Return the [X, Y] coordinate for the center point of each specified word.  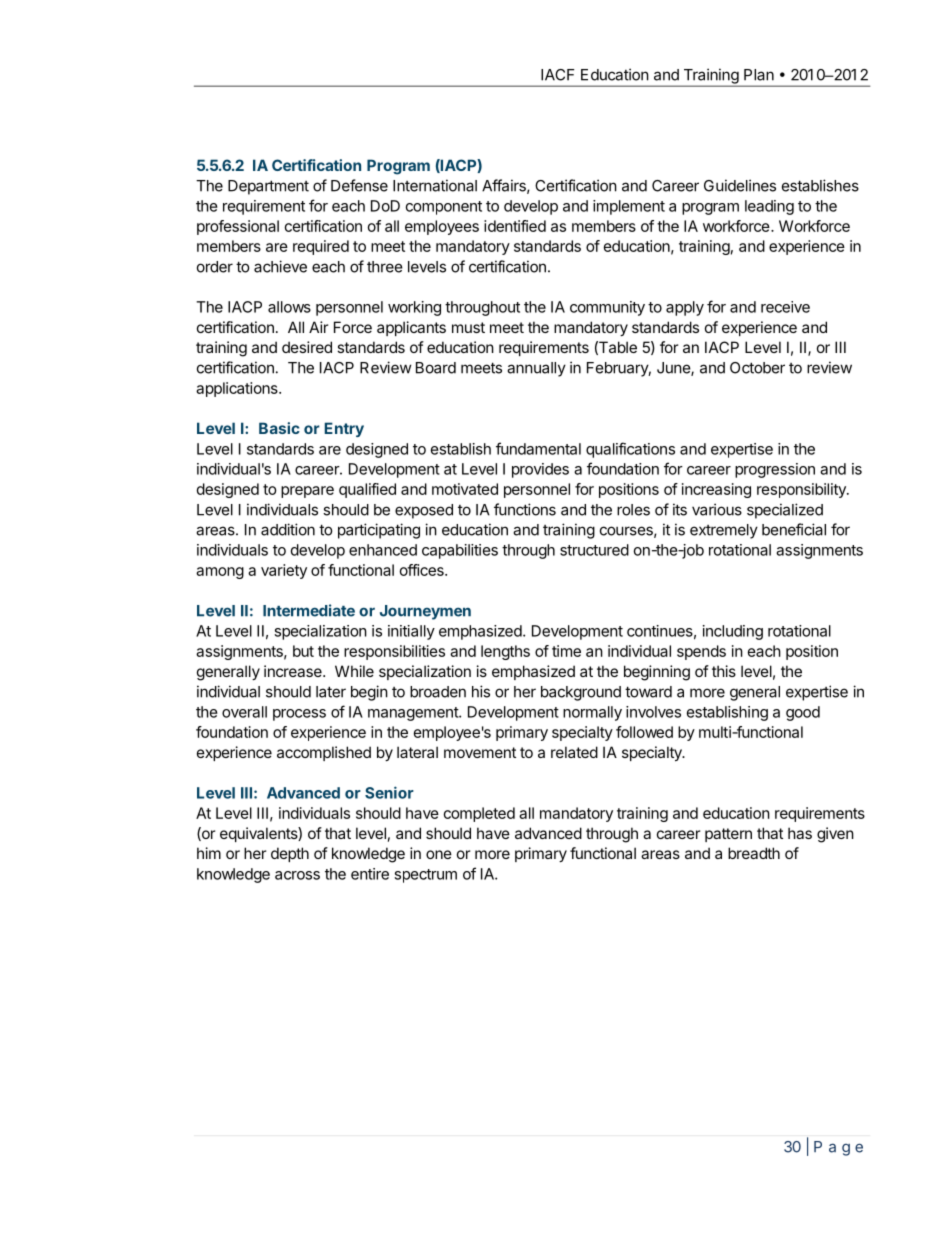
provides [540, 470]
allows [289, 307]
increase [294, 671]
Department [268, 187]
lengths [505, 652]
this [724, 671]
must [468, 327]
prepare [307, 492]
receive [785, 307]
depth [290, 854]
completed [479, 814]
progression [775, 470]
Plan [759, 75]
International [435, 185]
